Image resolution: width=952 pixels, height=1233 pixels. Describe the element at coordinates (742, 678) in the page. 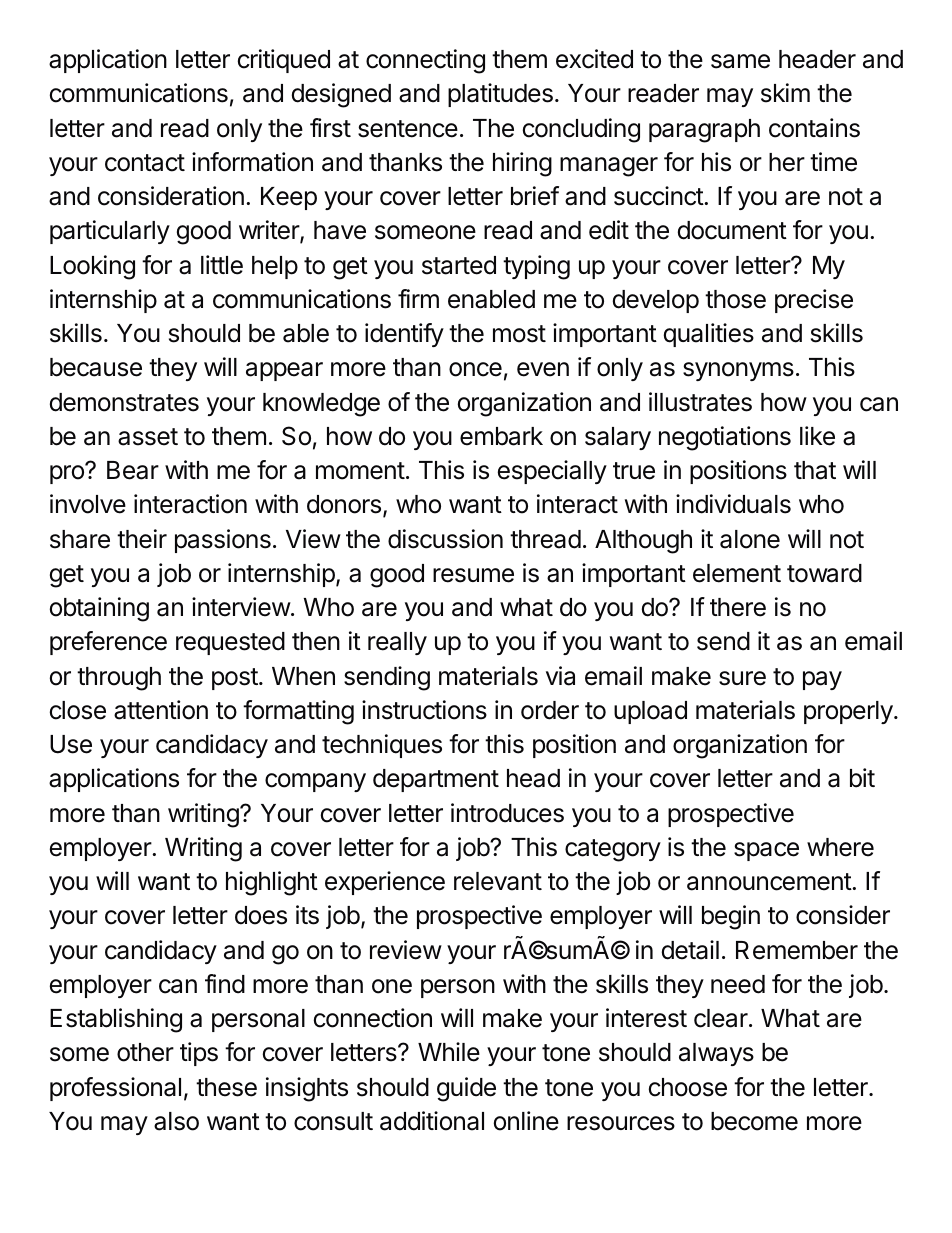

I see `sure` at that location.
